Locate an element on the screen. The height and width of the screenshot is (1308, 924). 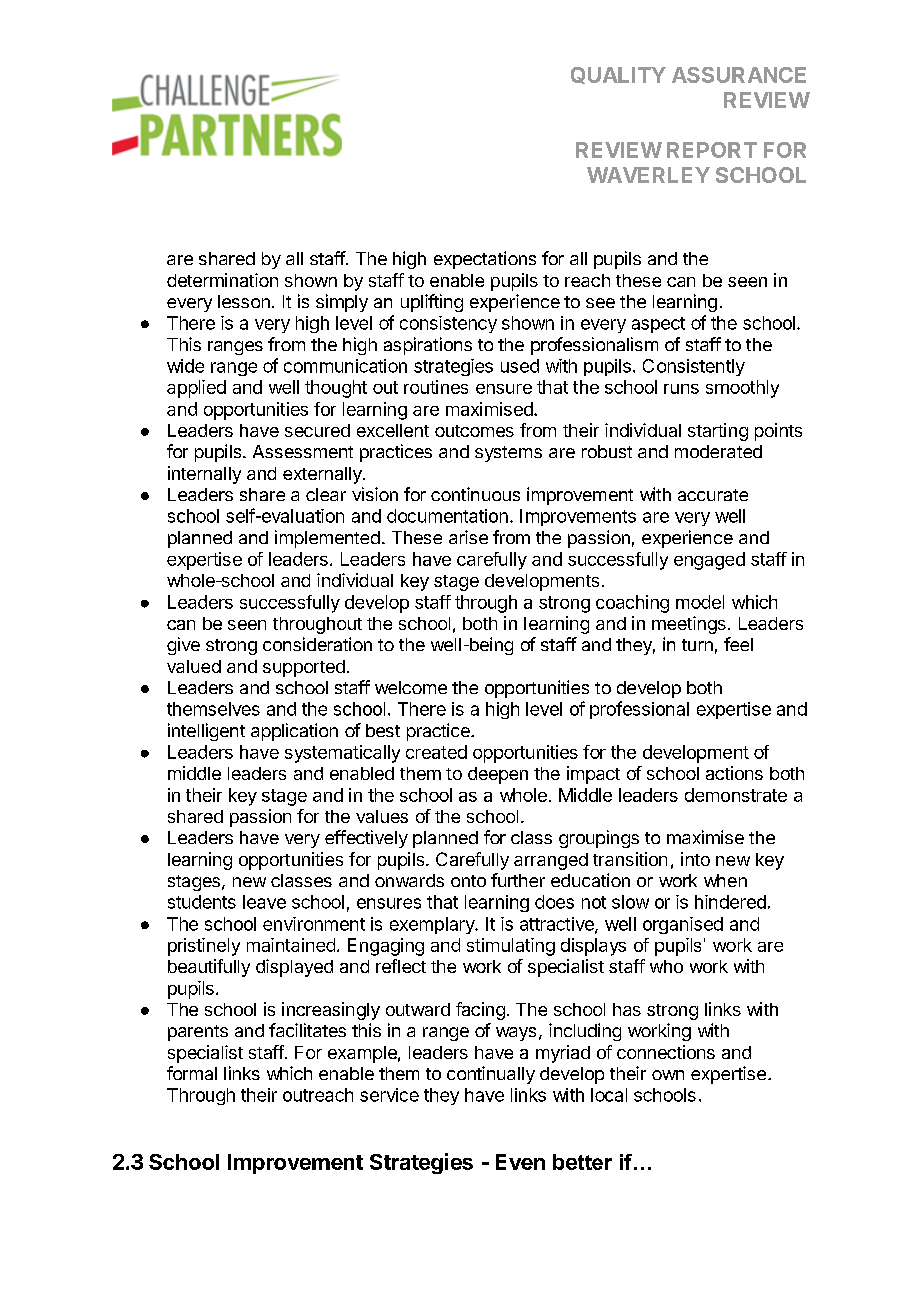
arise is located at coordinates (468, 537).
